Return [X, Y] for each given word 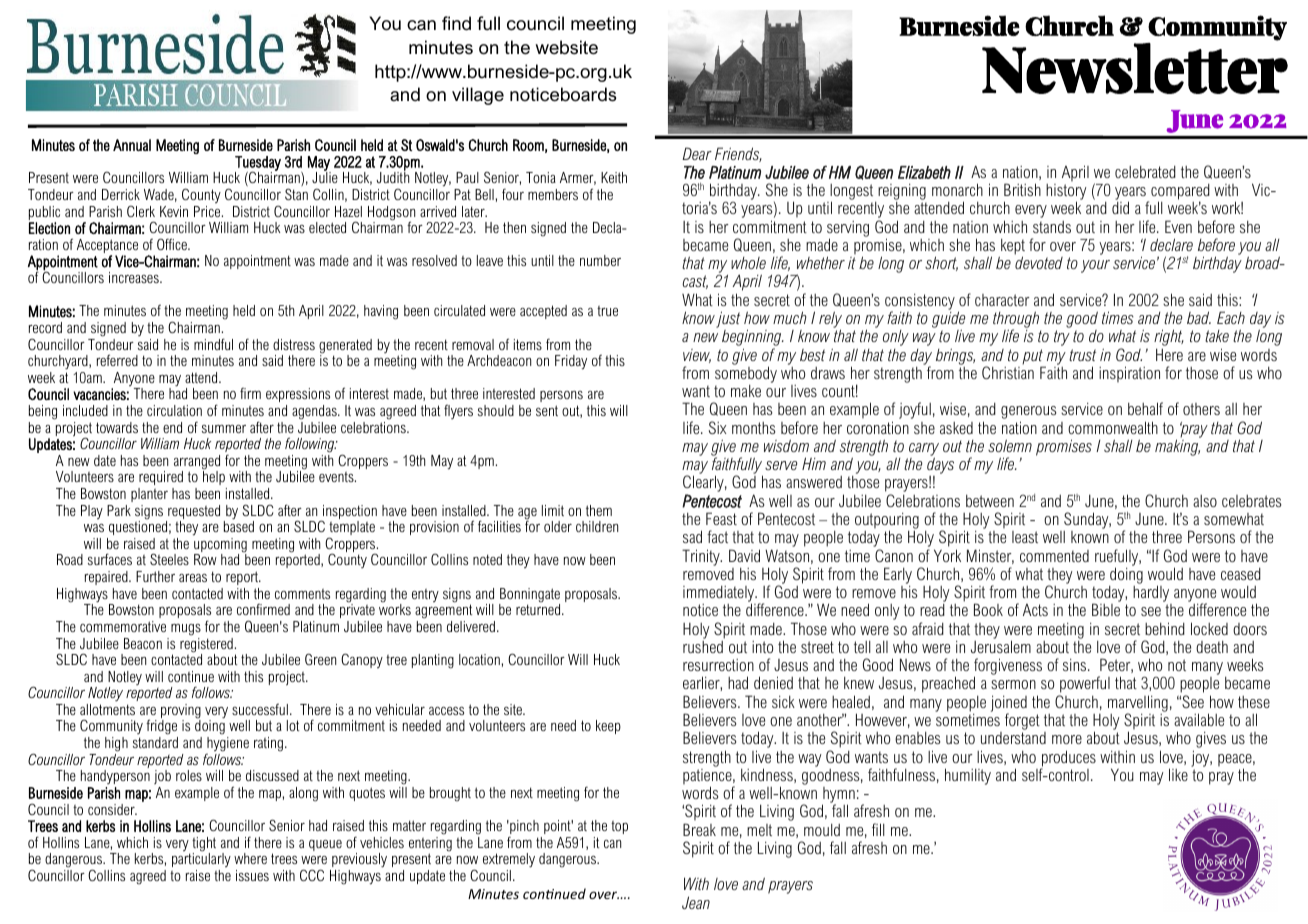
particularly [201, 861]
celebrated [1145, 172]
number [600, 260]
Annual [132, 145]
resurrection [718, 665]
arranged [197, 463]
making [1177, 447]
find [456, 23]
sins [1076, 665]
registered [206, 645]
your [1095, 266]
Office [173, 244]
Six [717, 427]
